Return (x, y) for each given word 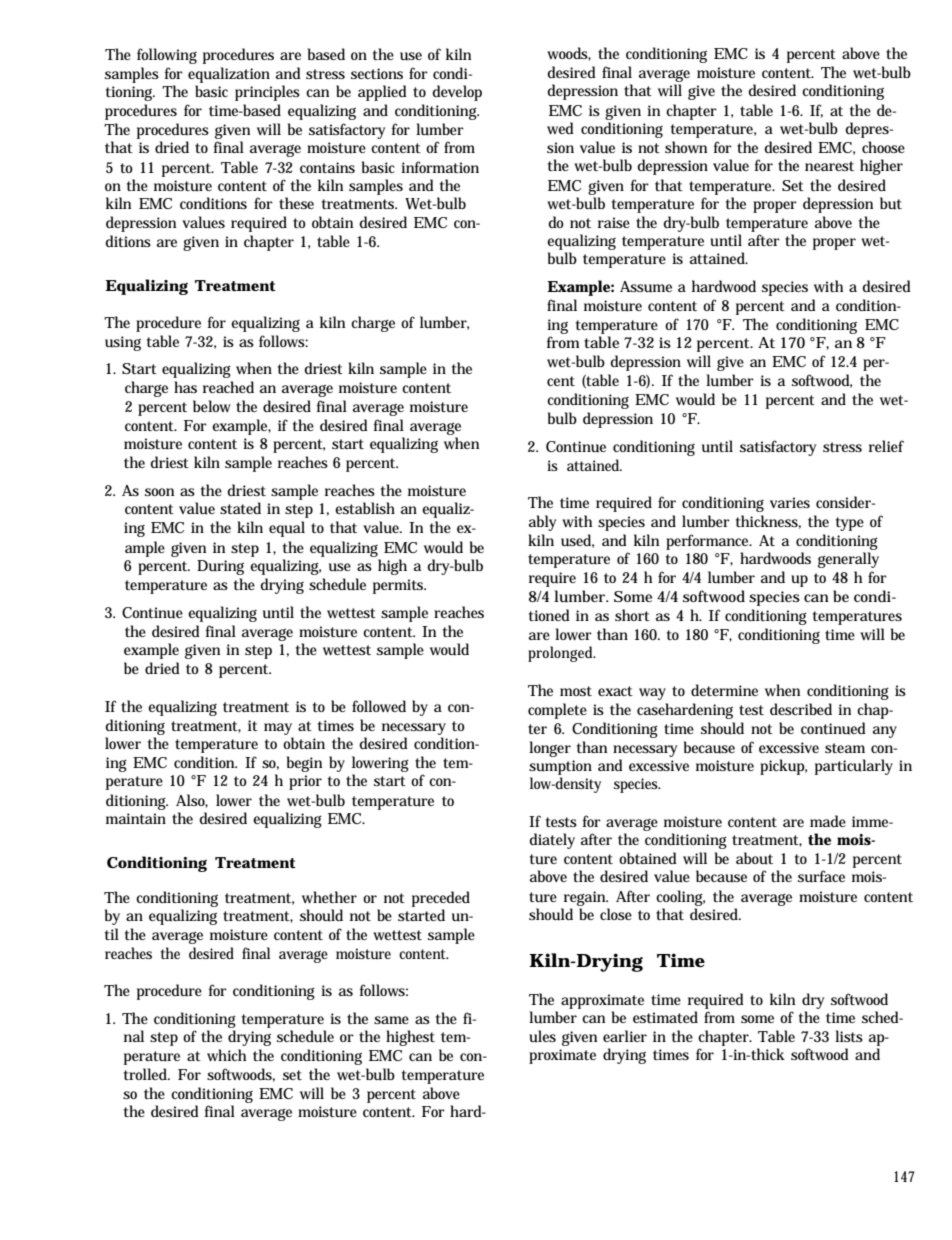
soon (159, 492)
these (296, 203)
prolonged (562, 654)
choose (883, 147)
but (891, 203)
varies (790, 502)
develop (457, 93)
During (220, 567)
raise (614, 222)
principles (267, 93)
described (801, 709)
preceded (441, 900)
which (226, 1055)
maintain (136, 818)
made (828, 821)
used (577, 541)
